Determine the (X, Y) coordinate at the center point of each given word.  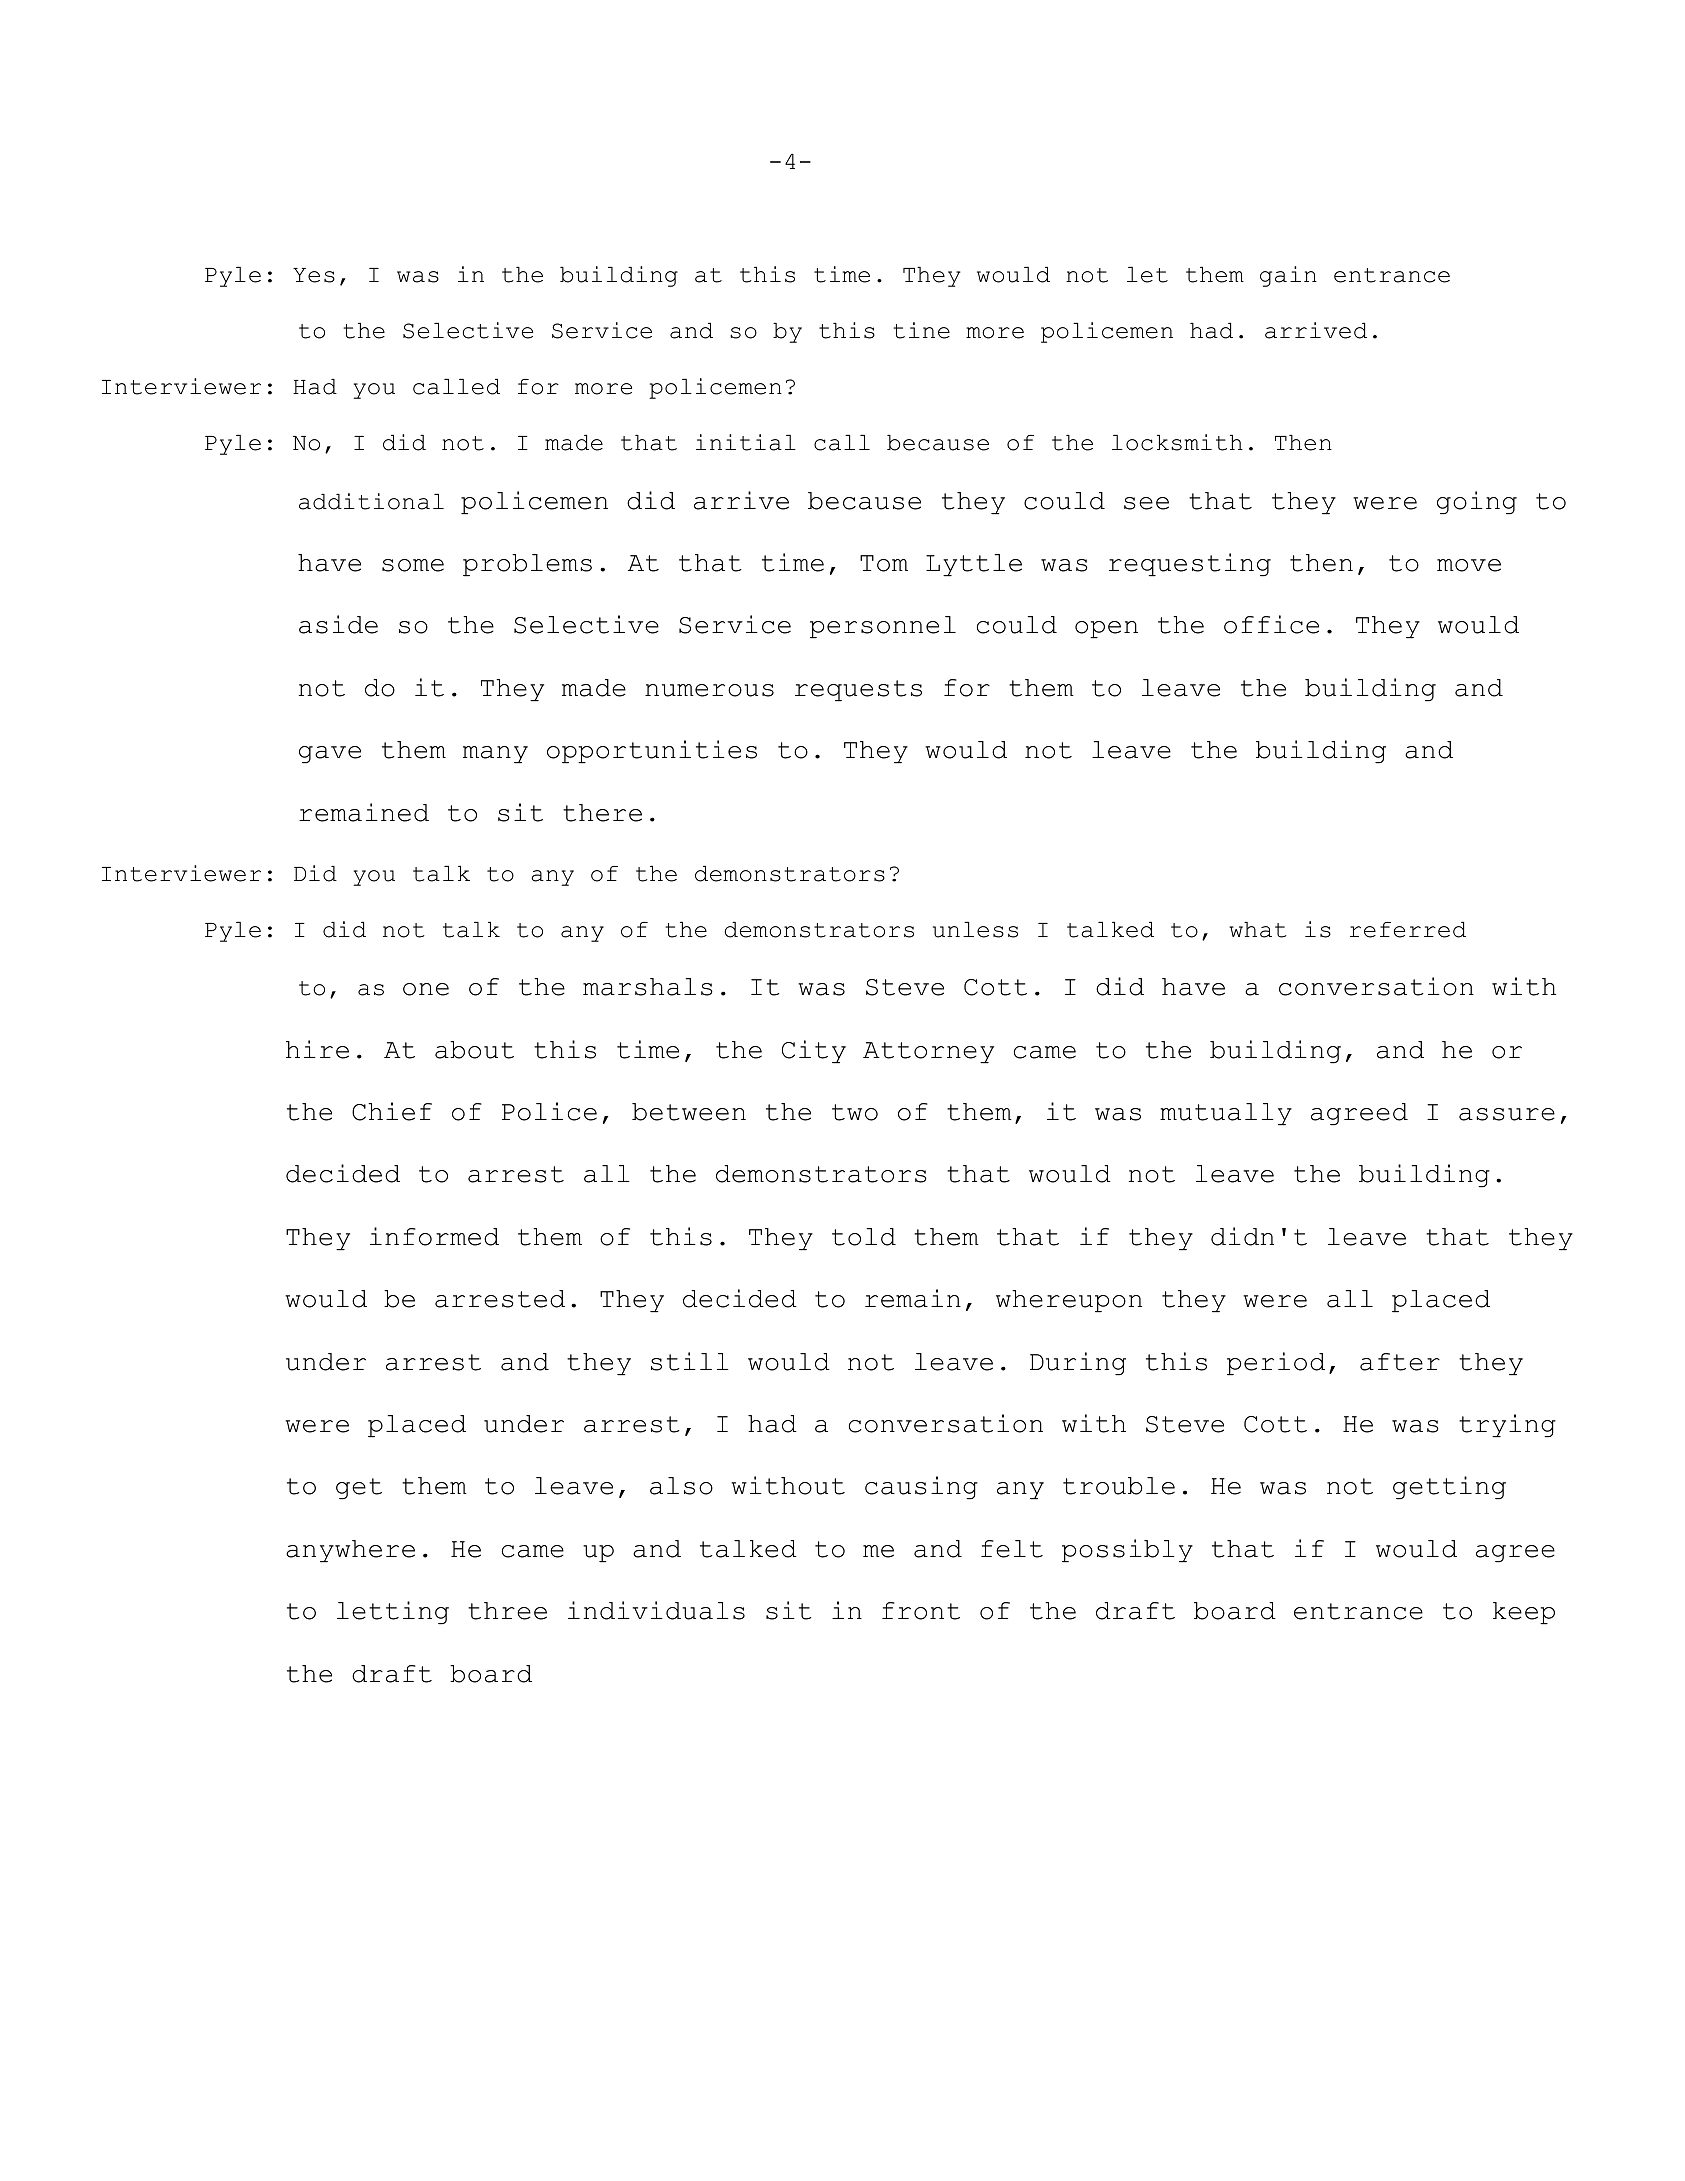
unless (975, 930)
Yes (314, 275)
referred (1408, 930)
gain (1288, 276)
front (921, 1611)
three (507, 1611)
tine (922, 330)
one (426, 989)
